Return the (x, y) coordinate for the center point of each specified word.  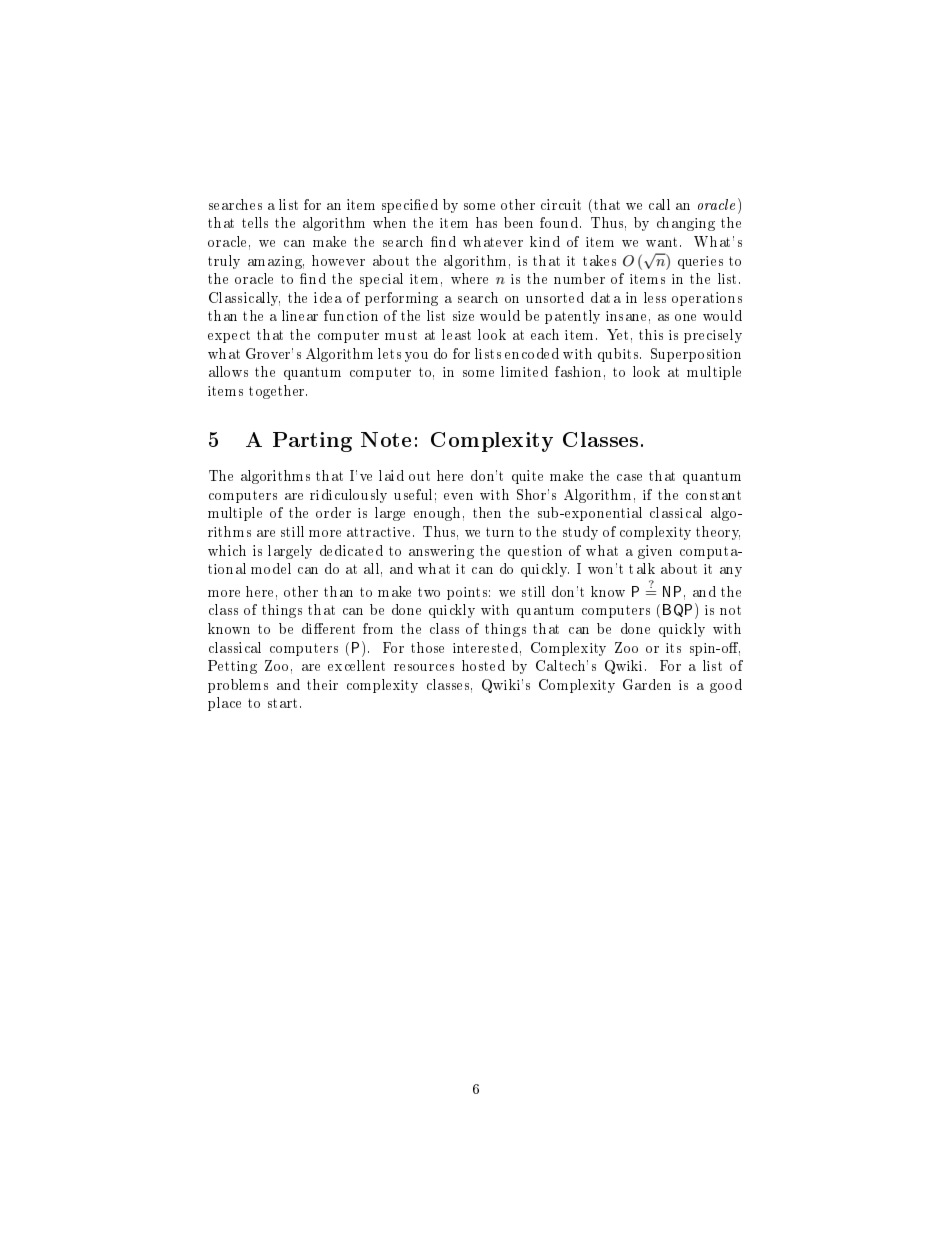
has (486, 222)
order (333, 512)
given (655, 552)
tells (255, 222)
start (282, 703)
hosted (483, 665)
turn (500, 532)
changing (686, 224)
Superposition (696, 355)
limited (524, 371)
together (278, 392)
